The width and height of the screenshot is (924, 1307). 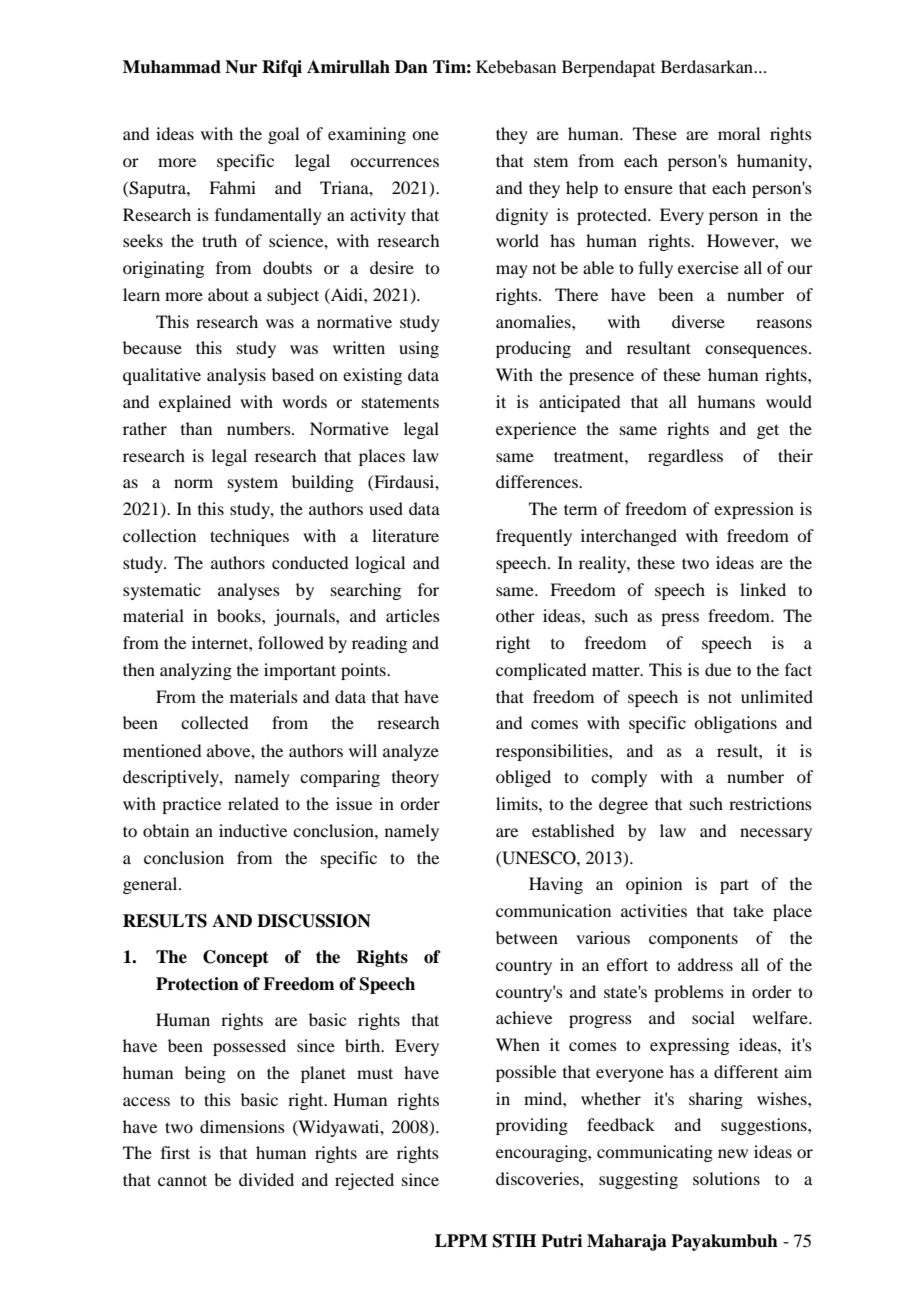 What do you see at coordinates (182, 1180) in the screenshot?
I see `cannot` at bounding box center [182, 1180].
